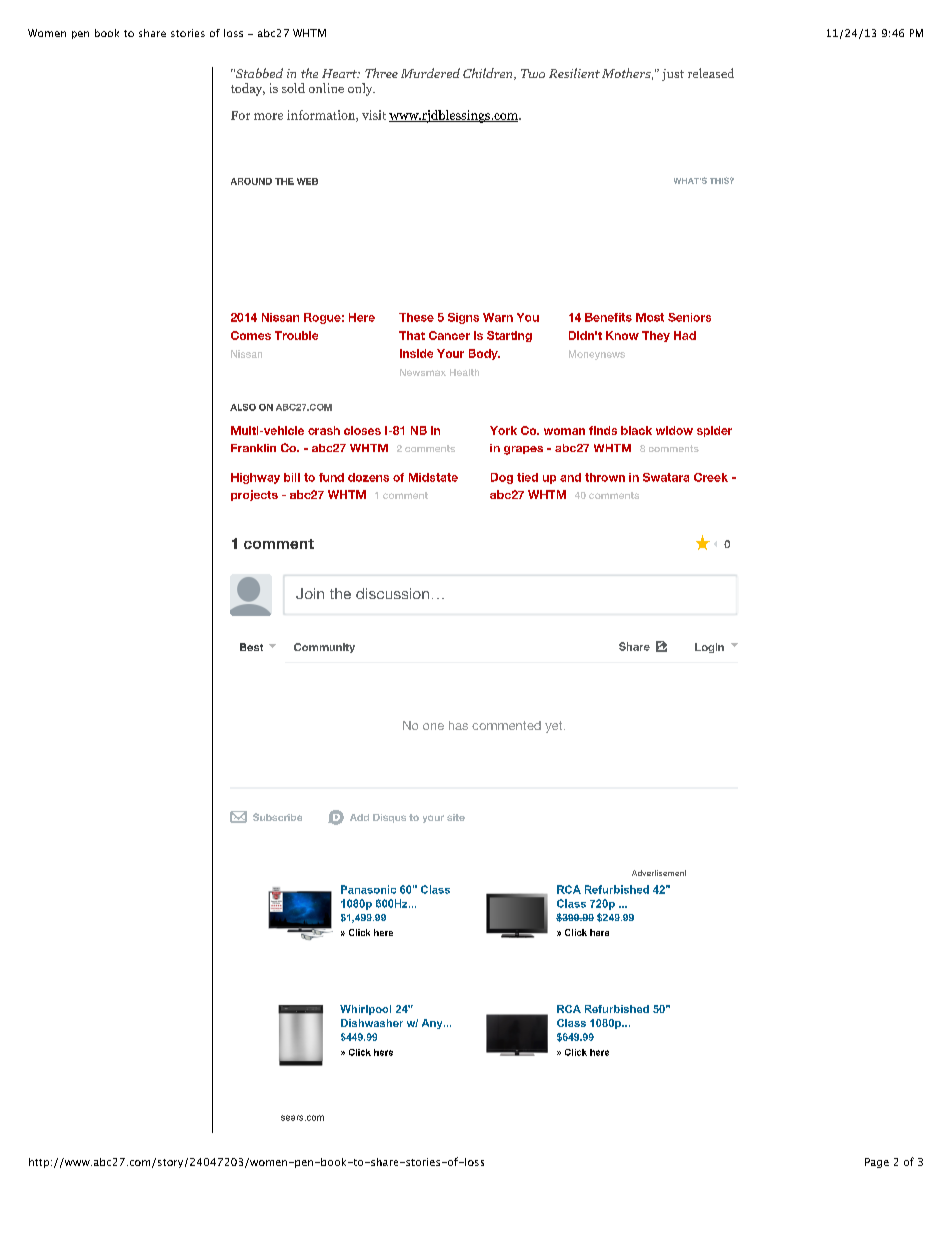  I want to click on online, so click(326, 88).
